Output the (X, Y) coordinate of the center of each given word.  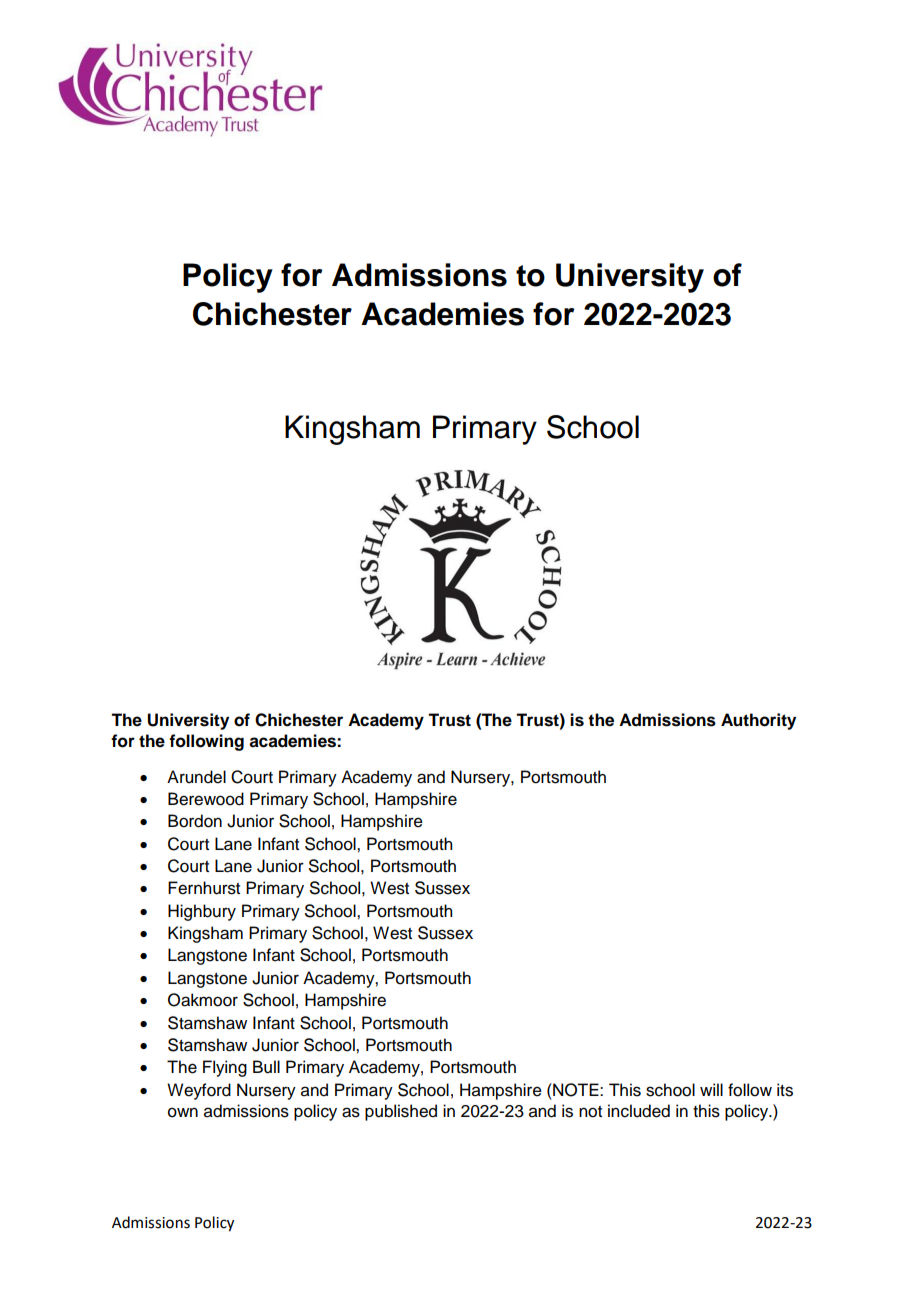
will (711, 1089)
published (401, 1112)
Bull (266, 1067)
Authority (758, 721)
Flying (225, 1068)
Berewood (206, 799)
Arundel (196, 777)
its (785, 1090)
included (639, 1111)
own (183, 1112)
